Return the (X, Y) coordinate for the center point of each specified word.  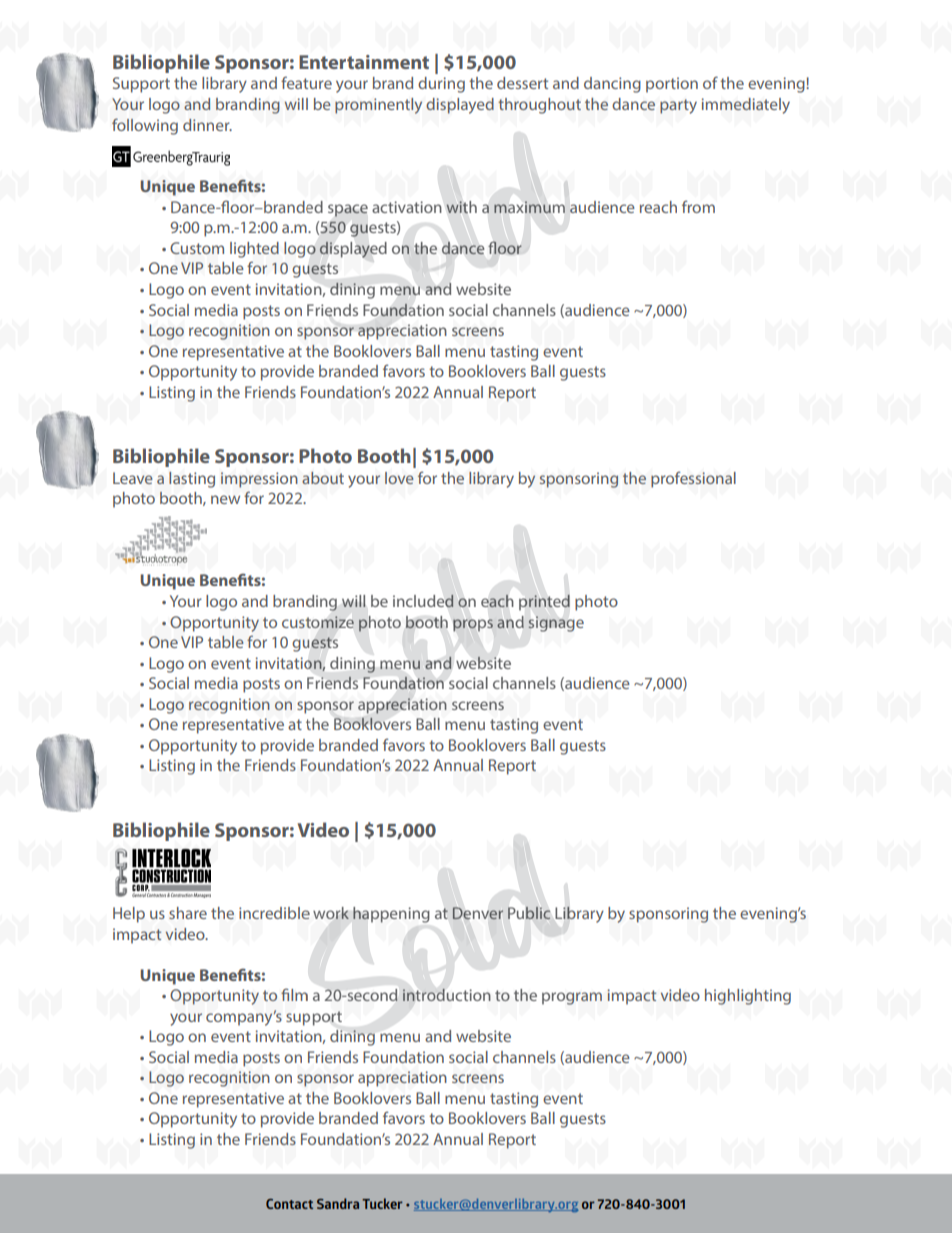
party (678, 106)
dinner (207, 125)
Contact (289, 1204)
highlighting (748, 997)
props (473, 625)
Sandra (338, 1203)
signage (556, 624)
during (441, 85)
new (225, 499)
